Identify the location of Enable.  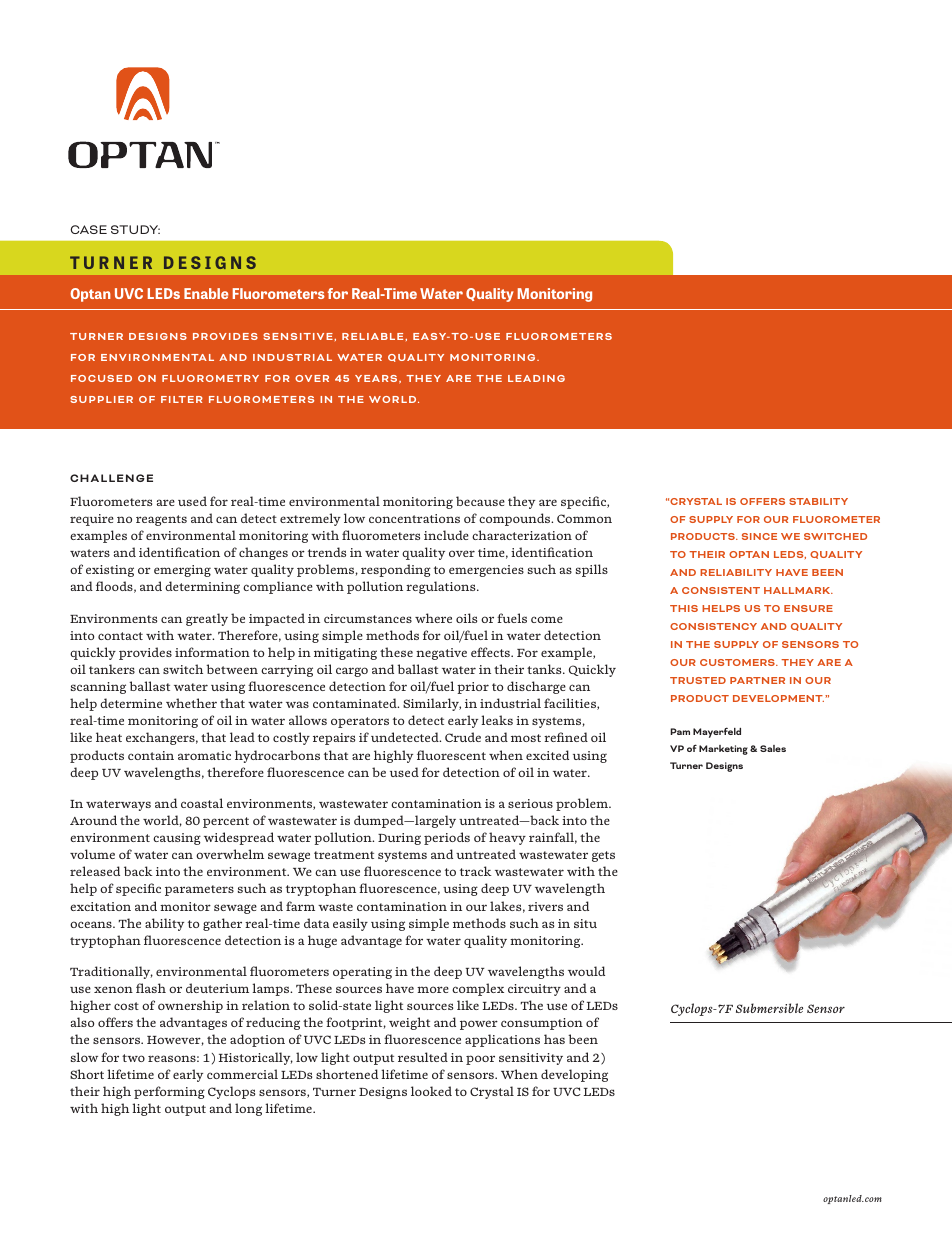
(206, 293).
